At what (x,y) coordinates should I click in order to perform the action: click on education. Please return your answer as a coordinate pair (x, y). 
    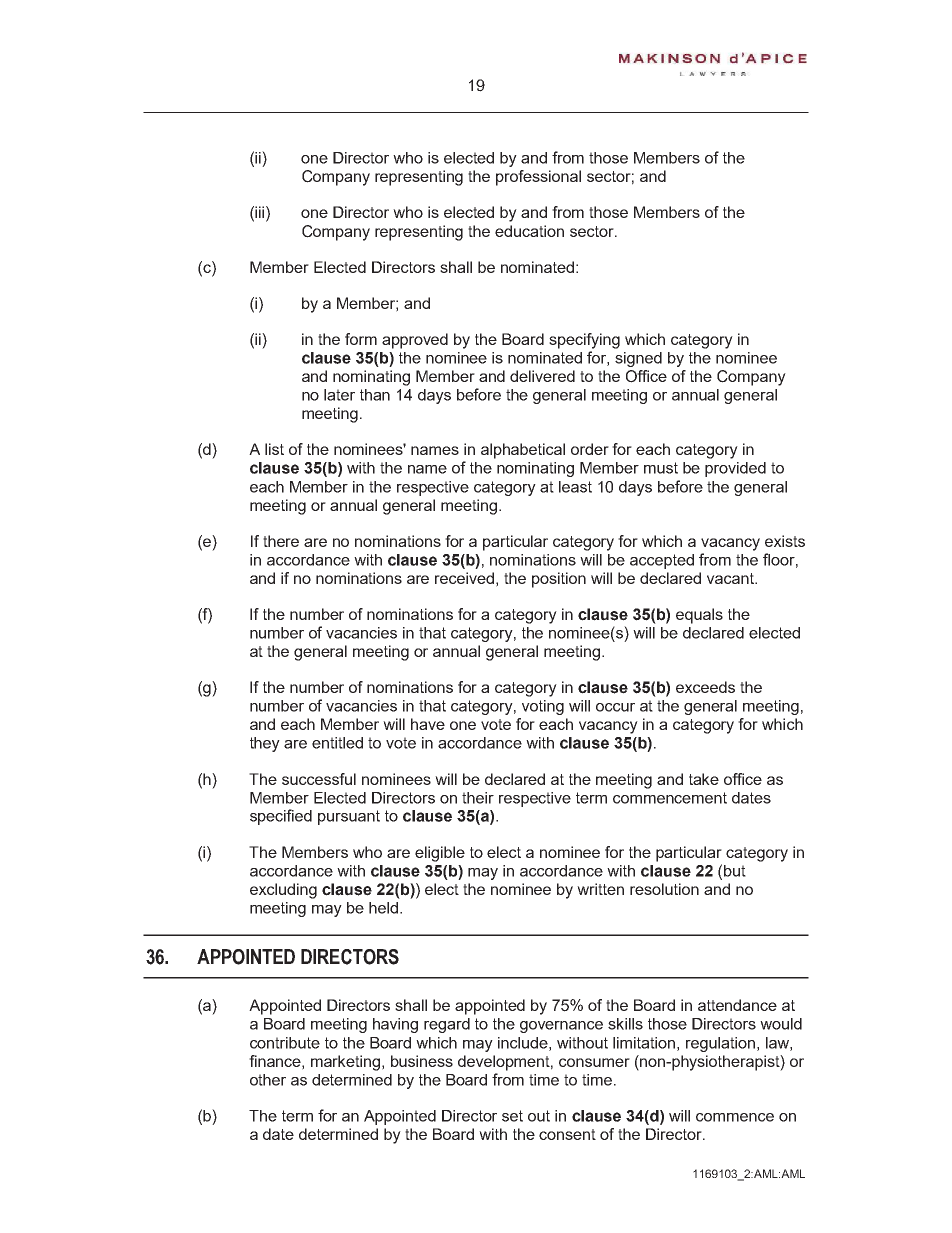
    Looking at the image, I should click on (529, 231).
